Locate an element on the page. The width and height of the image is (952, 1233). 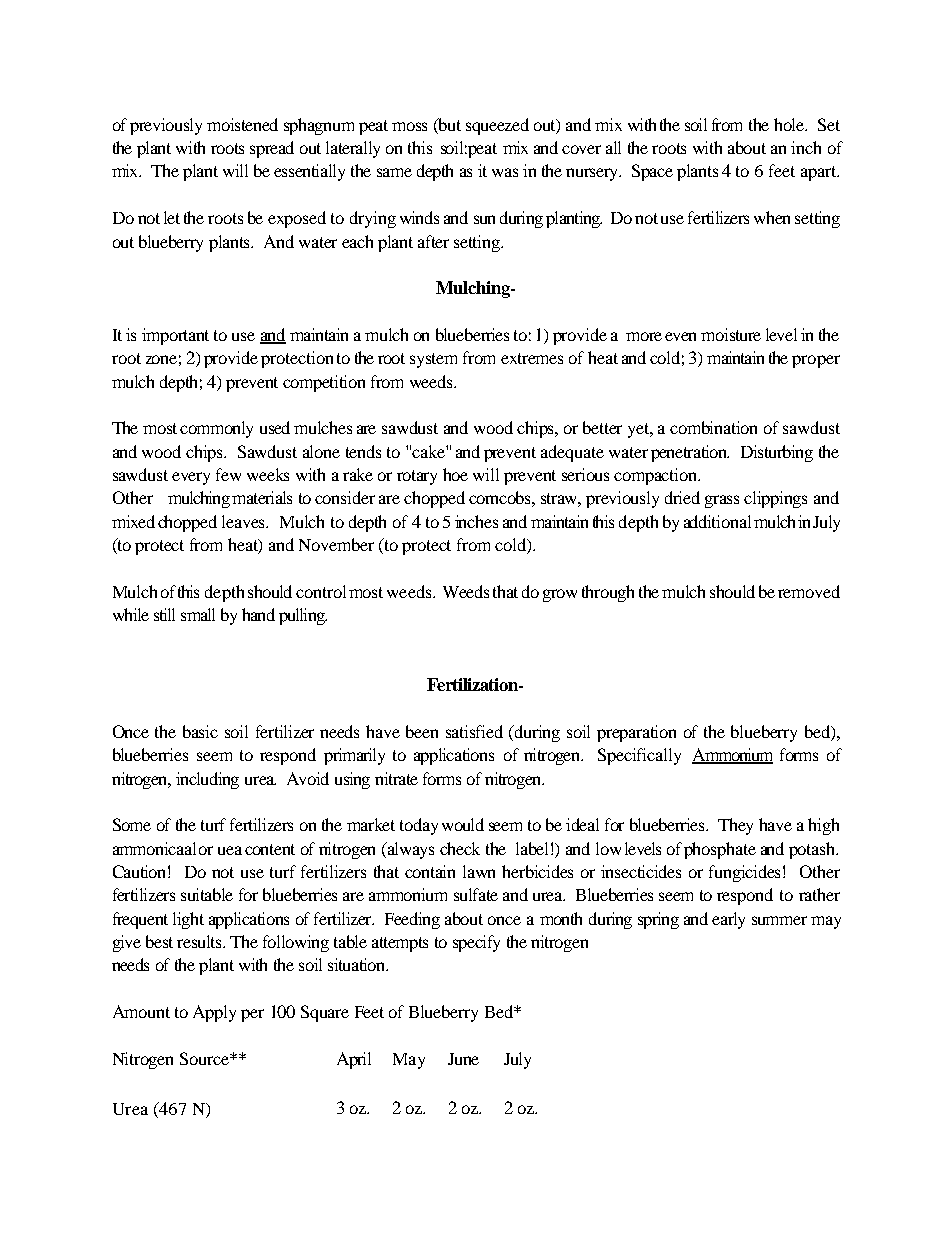
Apply is located at coordinates (214, 1013).
